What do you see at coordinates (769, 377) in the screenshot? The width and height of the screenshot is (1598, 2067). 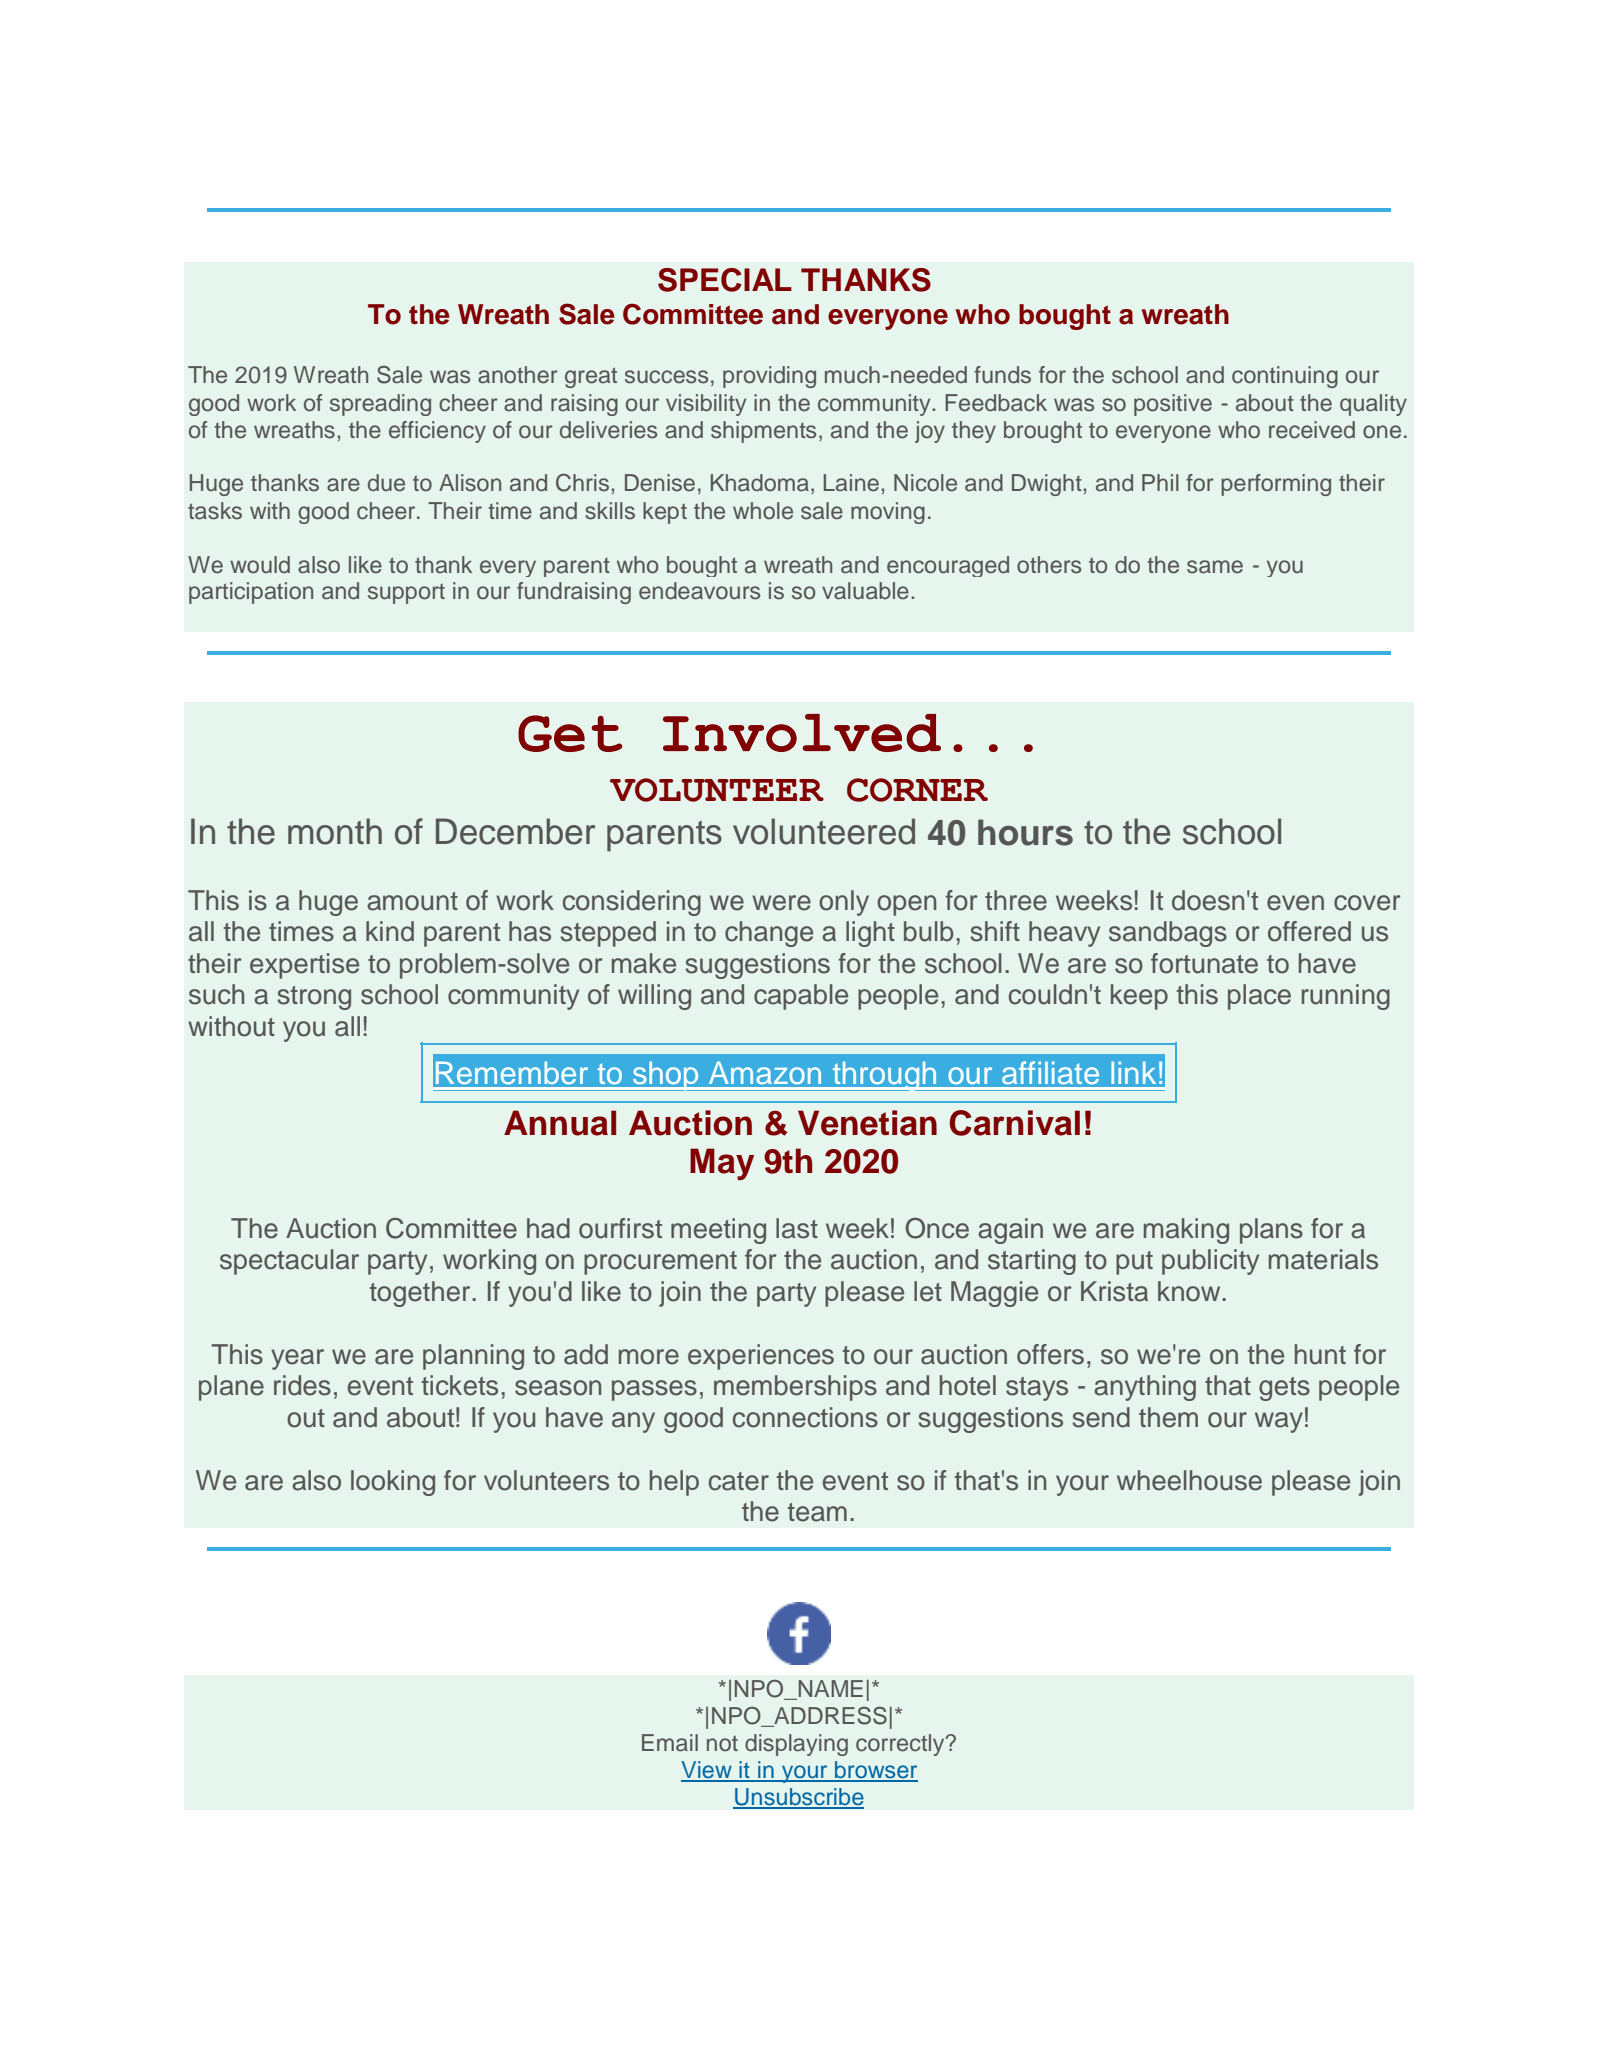 I see `providing` at bounding box center [769, 377].
